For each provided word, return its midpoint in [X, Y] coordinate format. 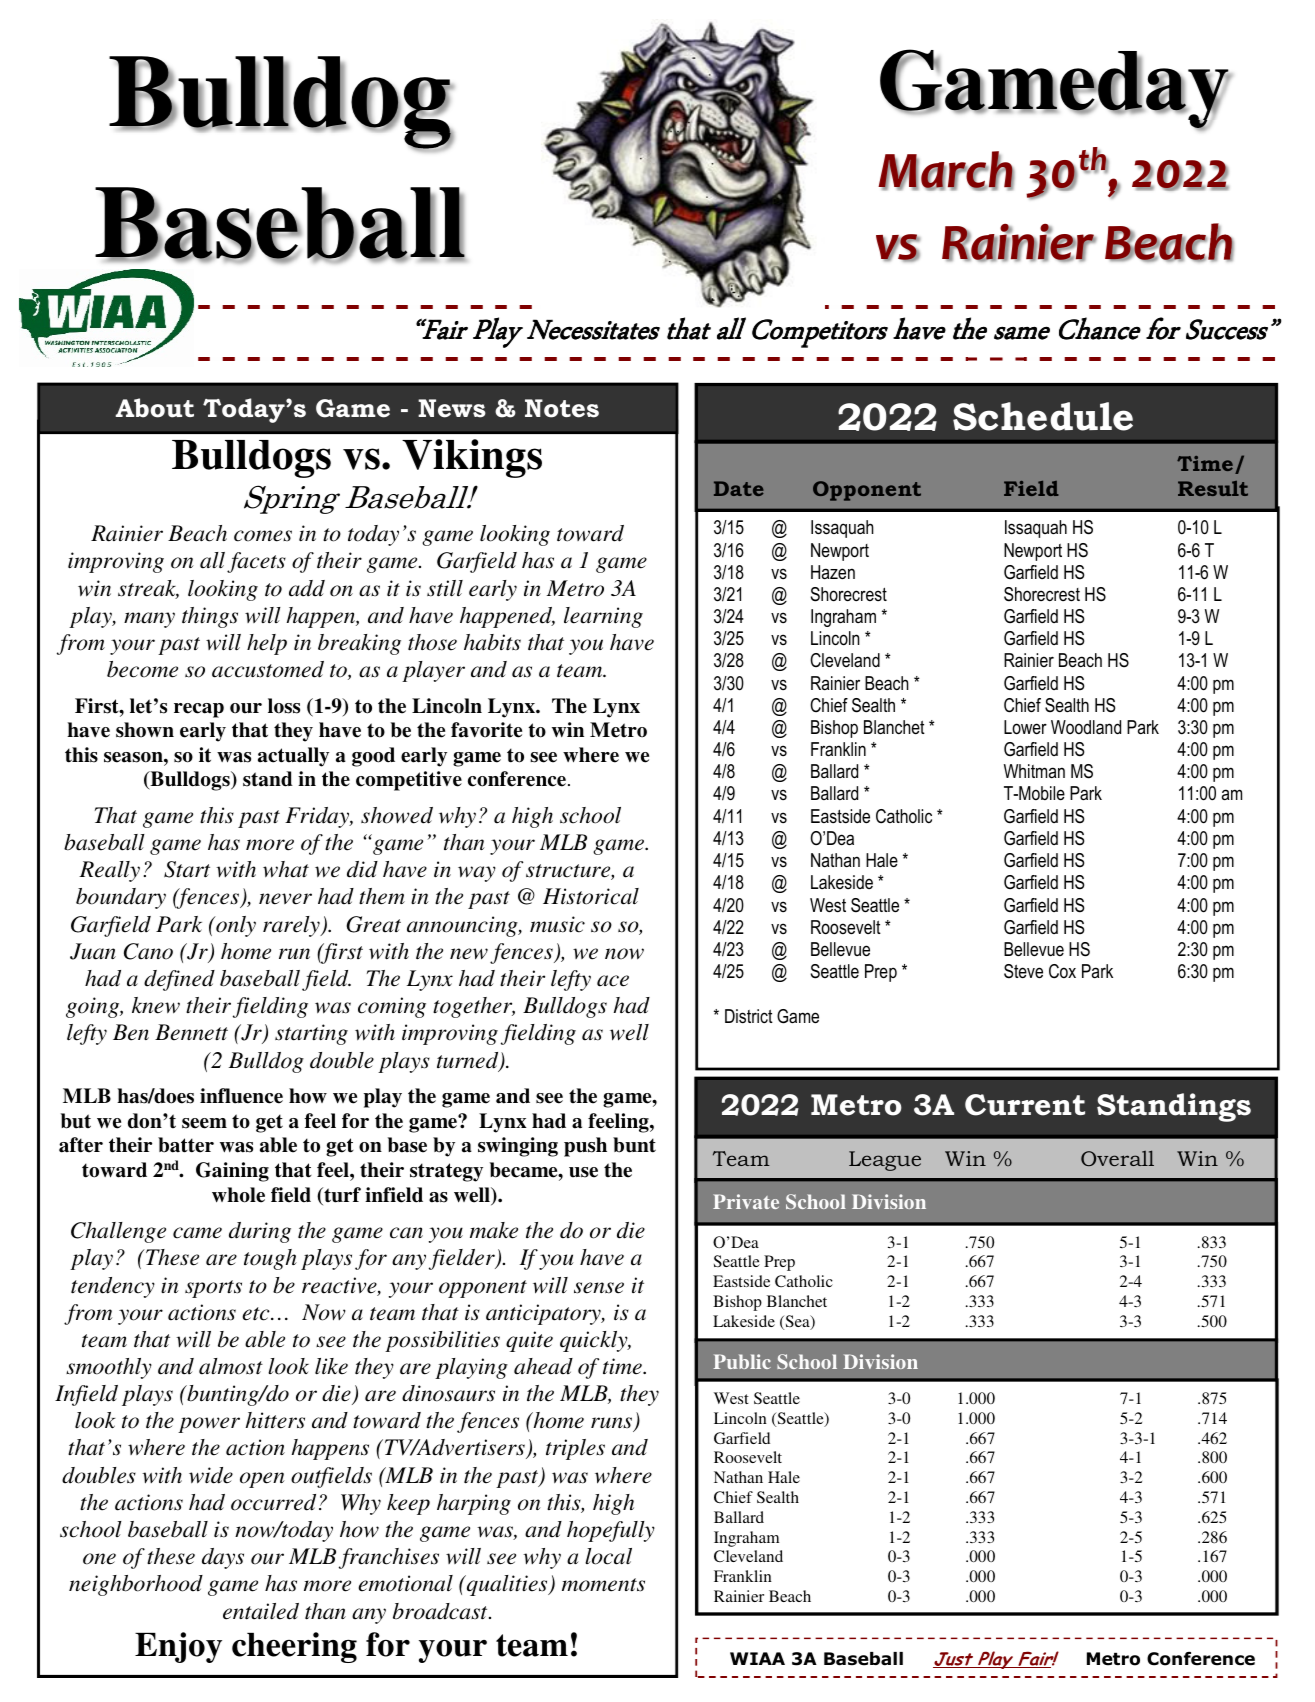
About [155, 408]
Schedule [1043, 416]
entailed [261, 1611]
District [749, 1016]
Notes [562, 408]
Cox [1062, 971]
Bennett [191, 1032]
